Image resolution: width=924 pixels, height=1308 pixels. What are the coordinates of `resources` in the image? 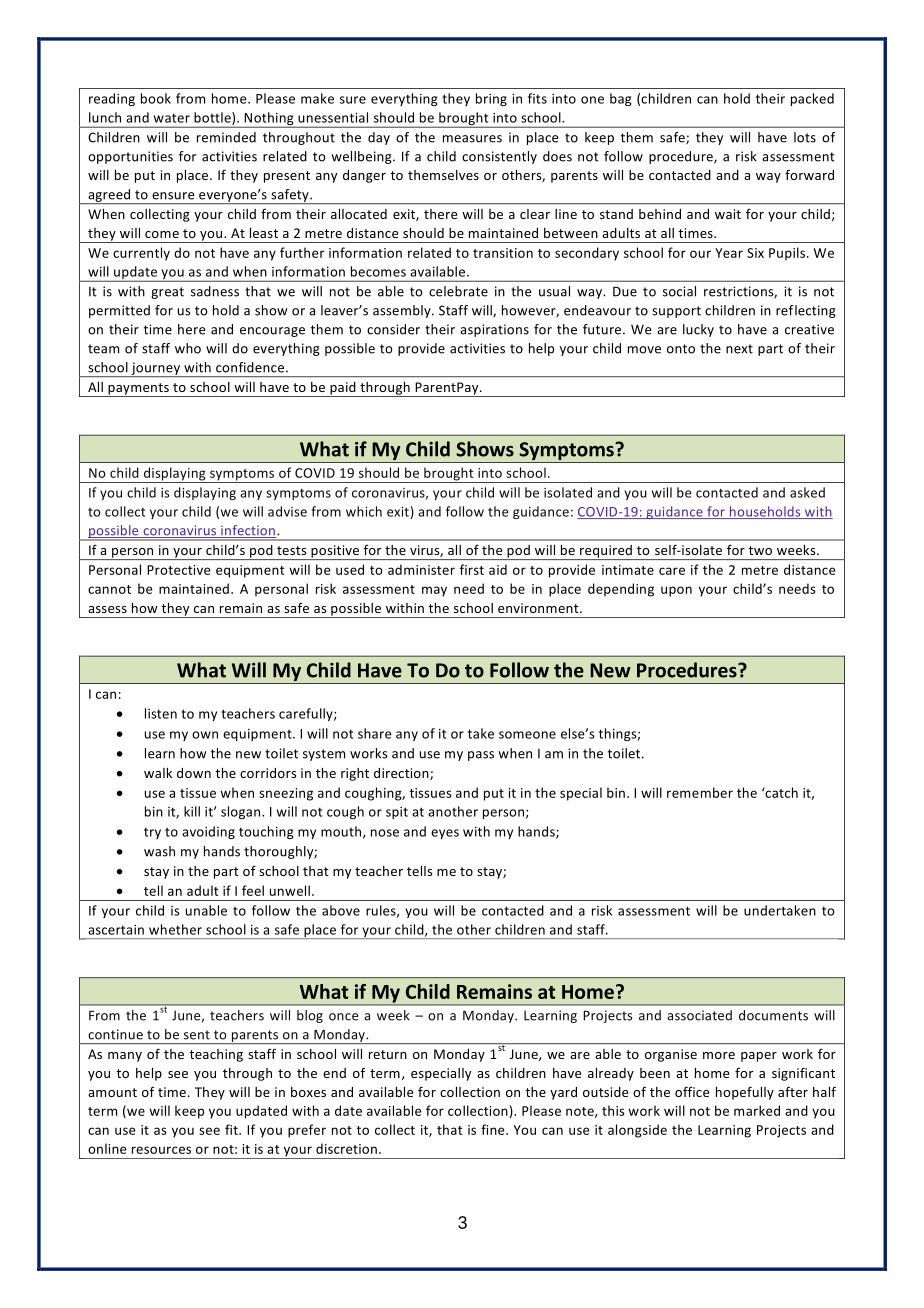 It's located at (161, 1150).
